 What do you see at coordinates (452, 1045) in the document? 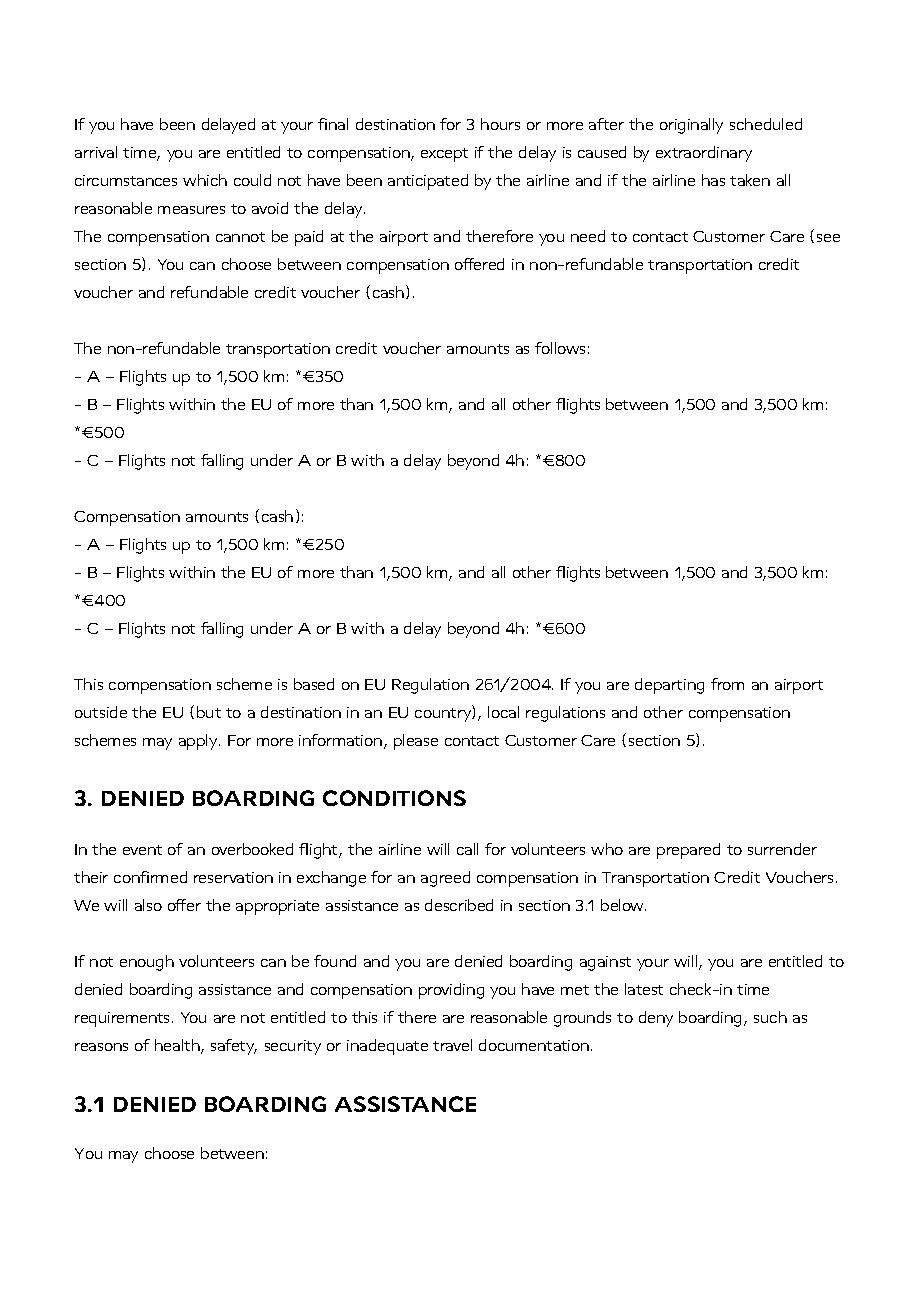
I see `travel` at bounding box center [452, 1045].
